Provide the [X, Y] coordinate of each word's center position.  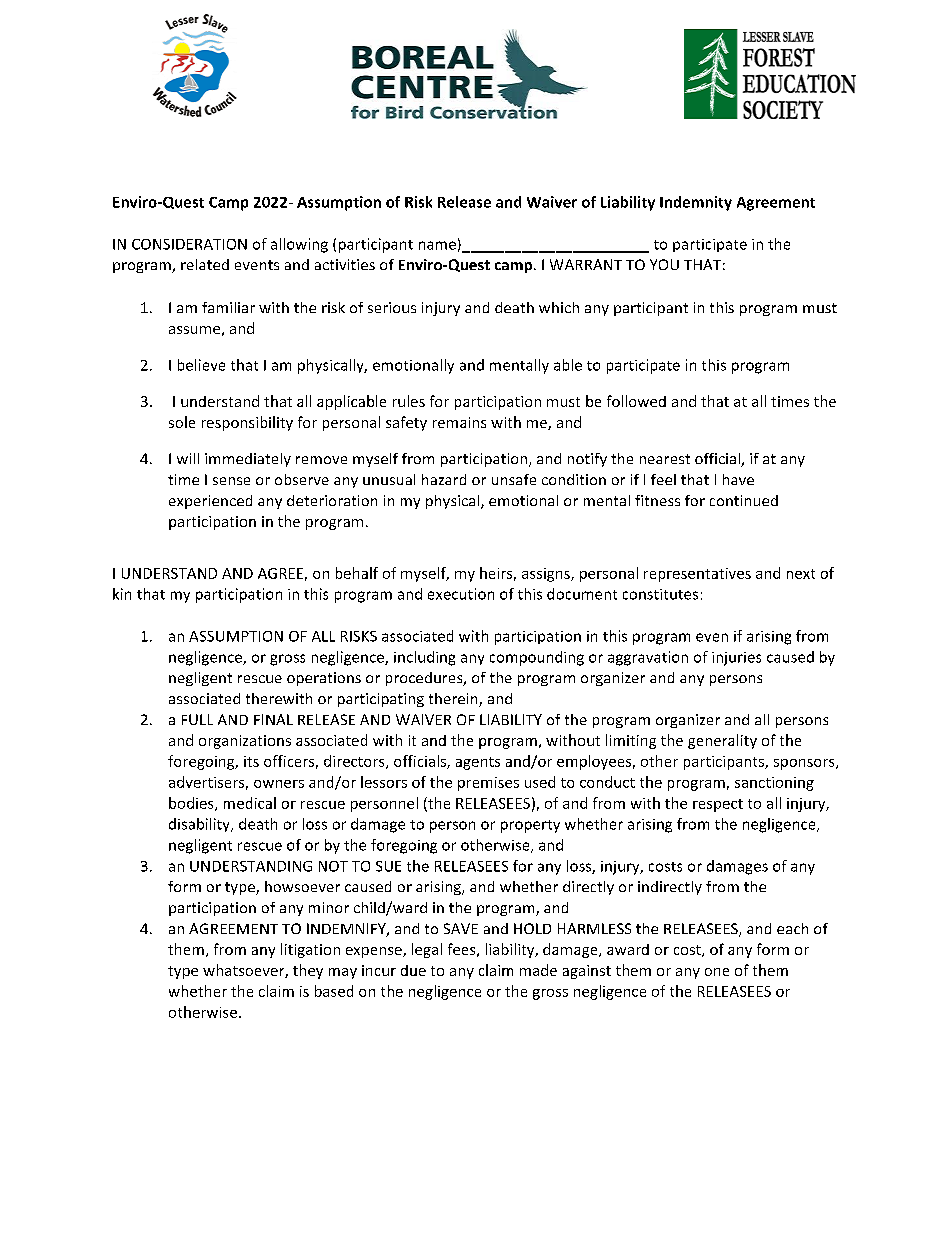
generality [722, 741]
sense [231, 481]
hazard [444, 479]
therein [454, 700]
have [738, 479]
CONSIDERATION [189, 244]
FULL [197, 719]
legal [427, 950]
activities [345, 264]
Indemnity [696, 203]
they [308, 971]
